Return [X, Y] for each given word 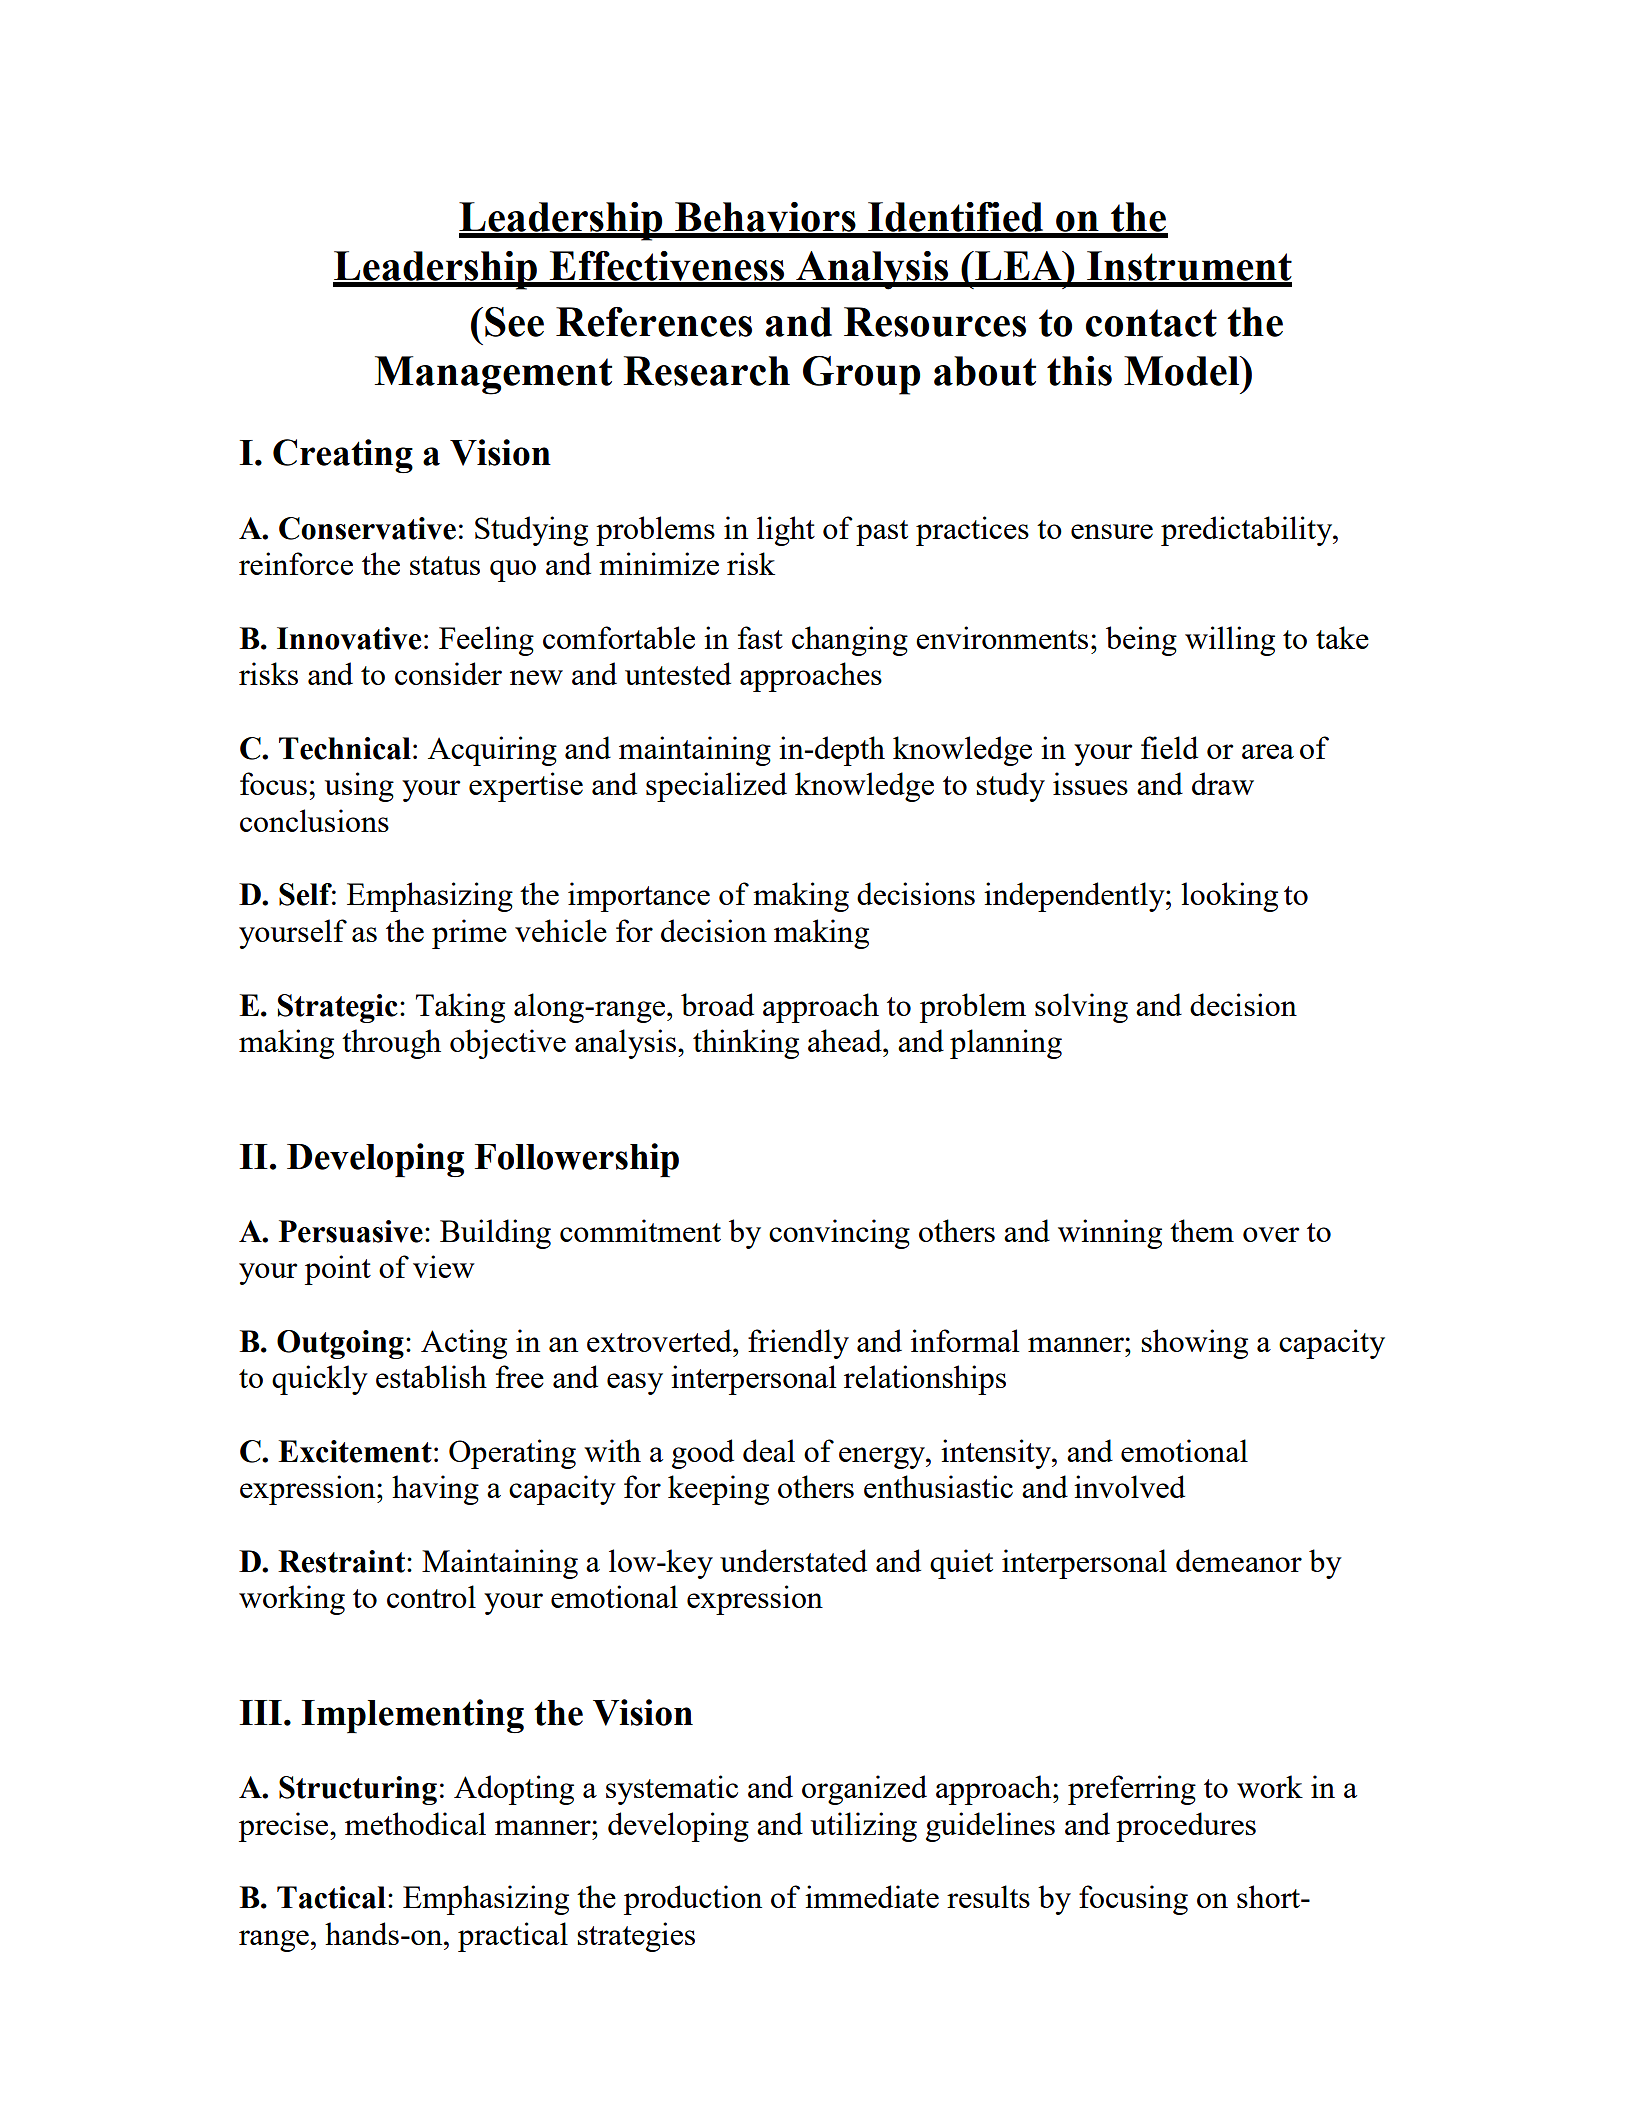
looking [1229, 897]
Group [861, 375]
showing [1194, 1344]
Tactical [331, 1897]
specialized [716, 787]
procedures [1186, 1827]
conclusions [314, 820]
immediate [872, 1896]
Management [493, 375]
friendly [798, 1344]
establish [431, 1376]
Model [1183, 371]
